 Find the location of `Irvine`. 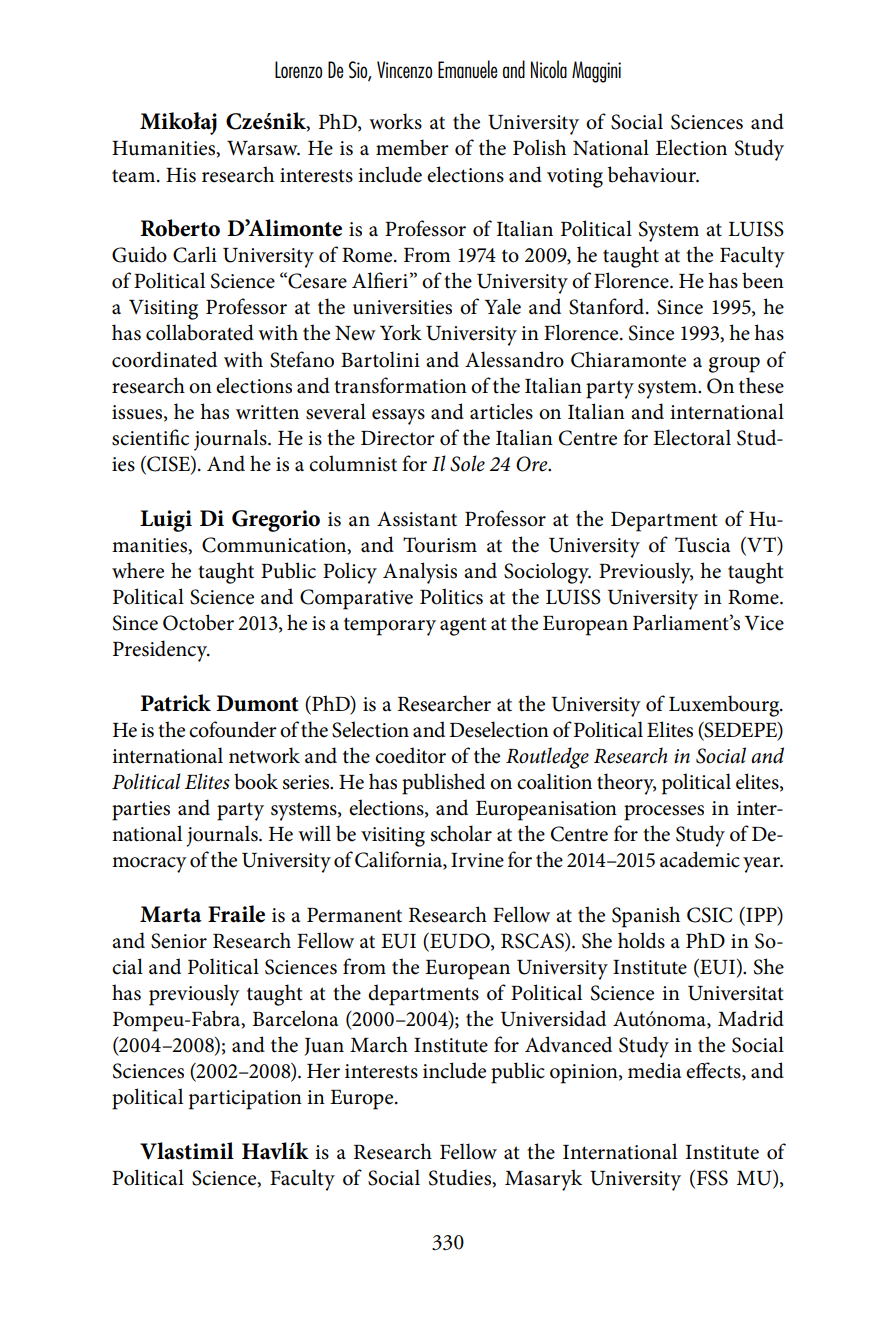

Irvine is located at coordinates (477, 860).
